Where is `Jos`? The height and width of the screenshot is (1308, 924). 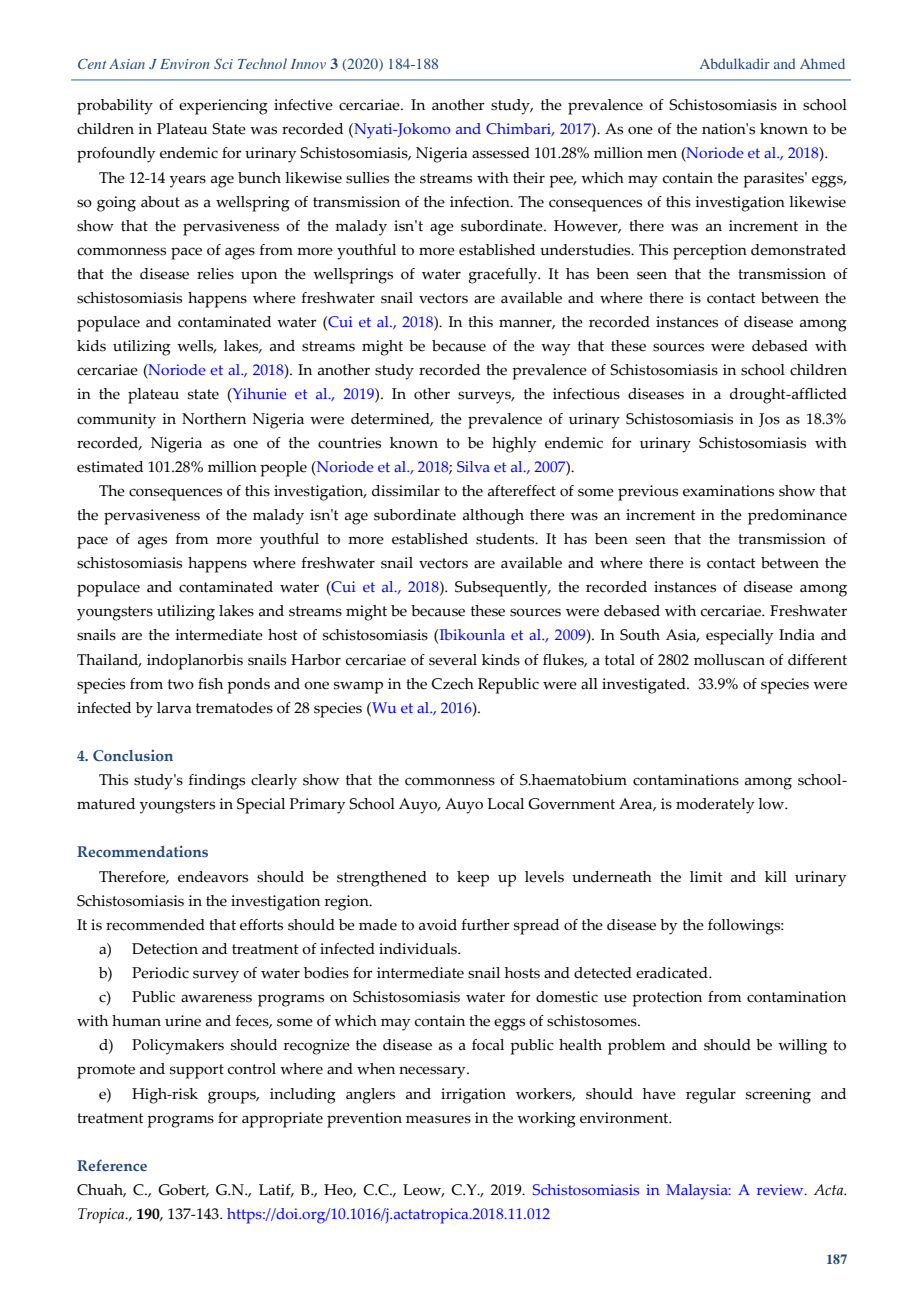
Jos is located at coordinates (769, 420).
